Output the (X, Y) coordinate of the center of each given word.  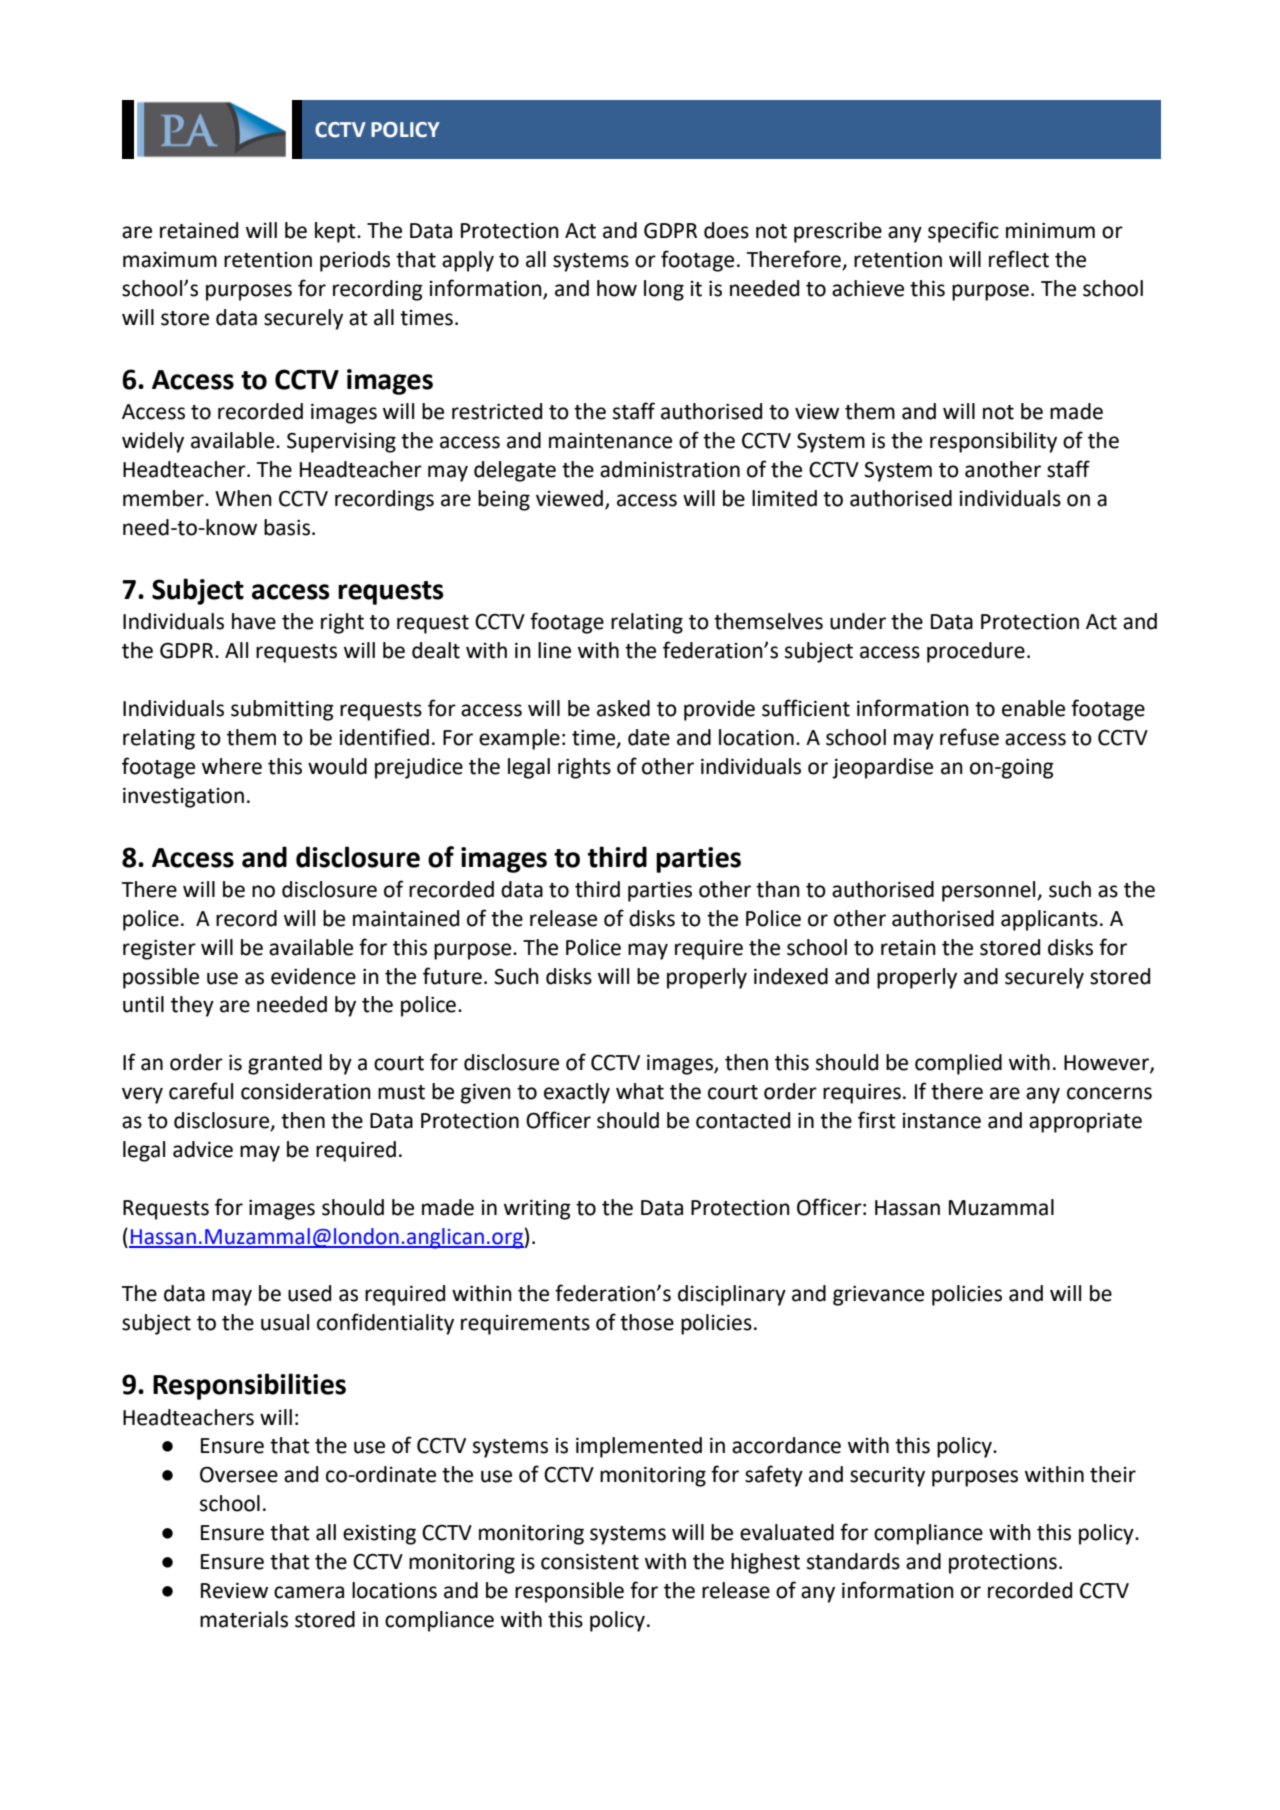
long (664, 290)
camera (309, 1592)
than (778, 889)
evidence (313, 976)
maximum (170, 260)
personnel (990, 891)
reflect (1019, 259)
